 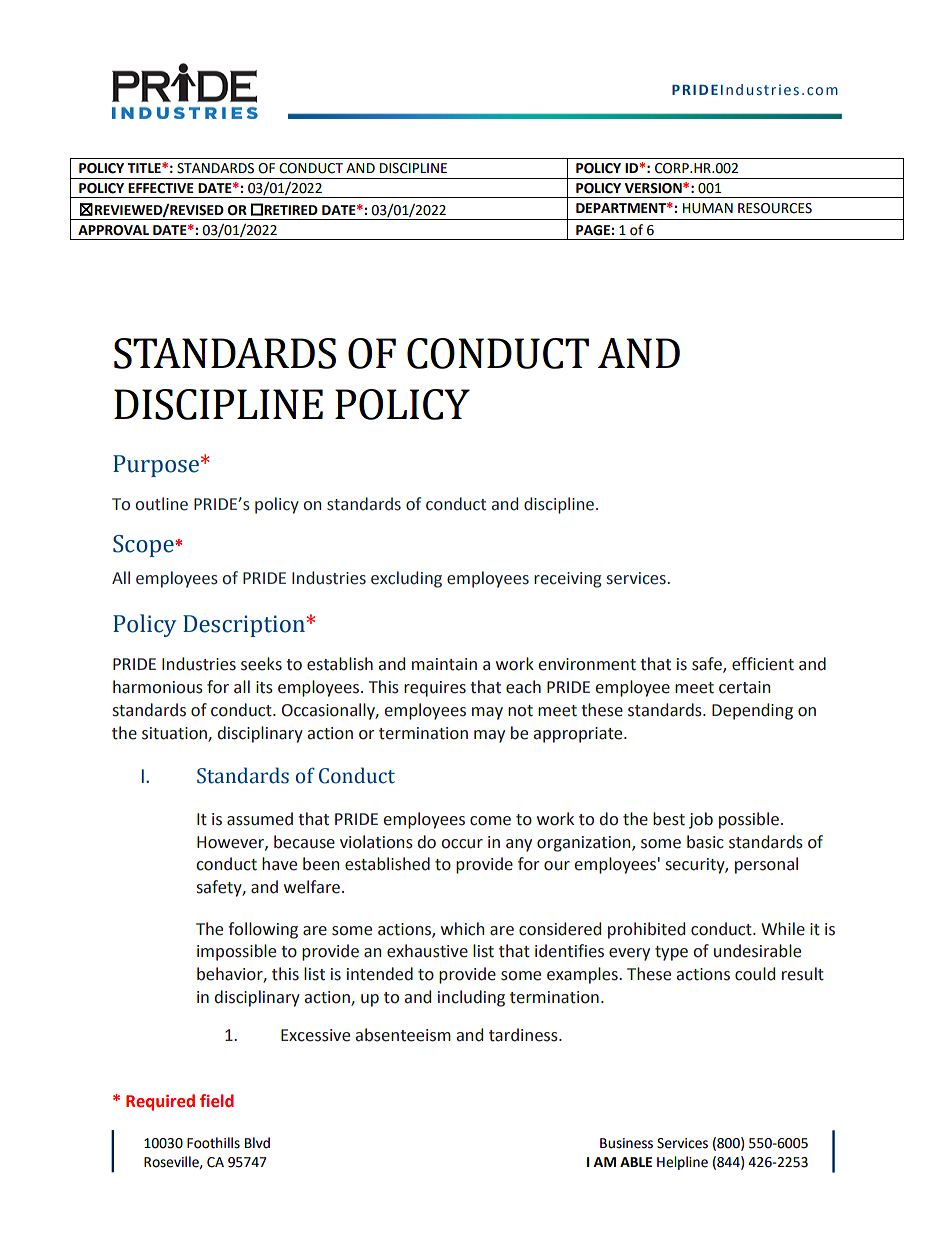 I want to click on PAGE, so click(x=593, y=230).
